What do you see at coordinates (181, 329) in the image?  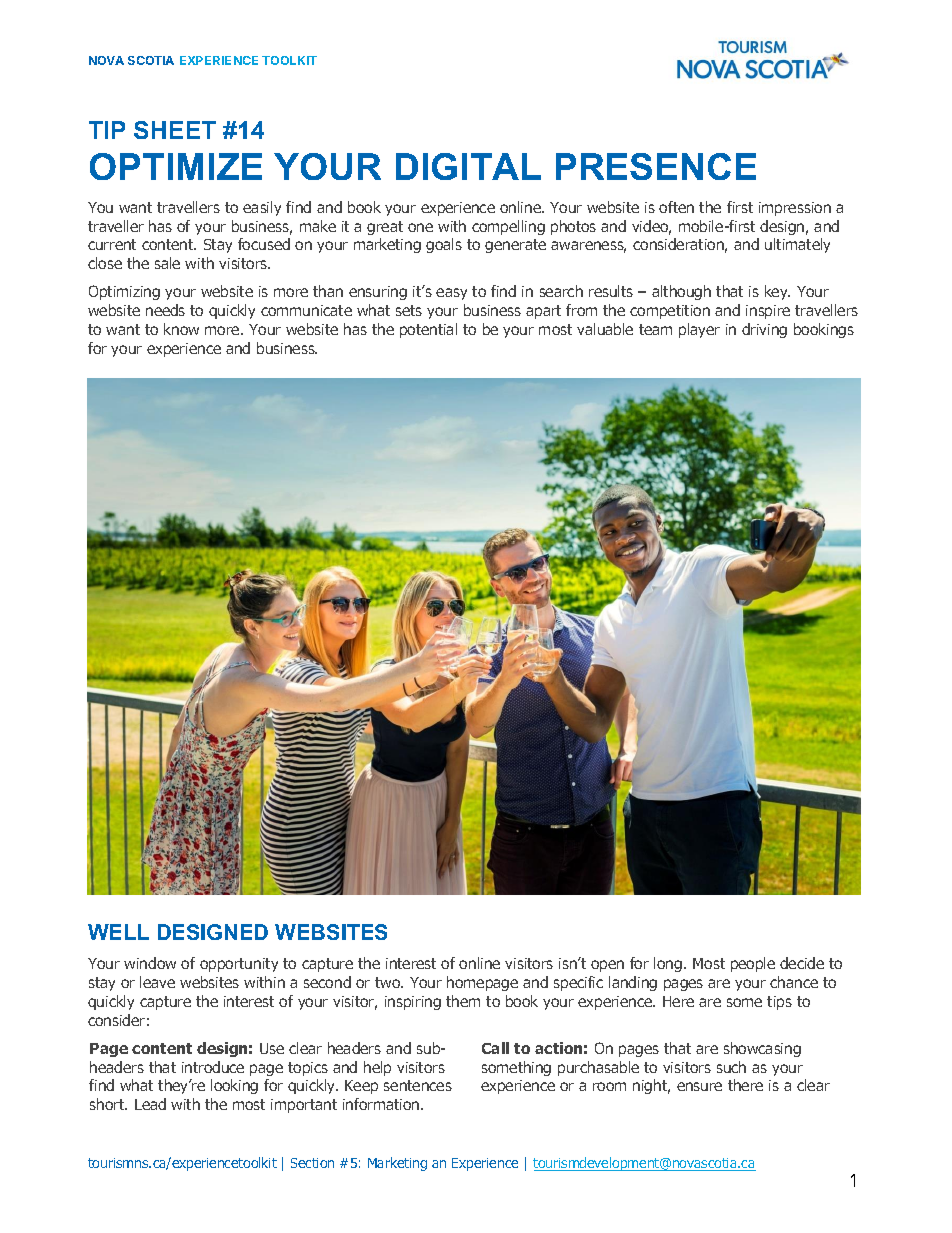 I see `know` at bounding box center [181, 329].
